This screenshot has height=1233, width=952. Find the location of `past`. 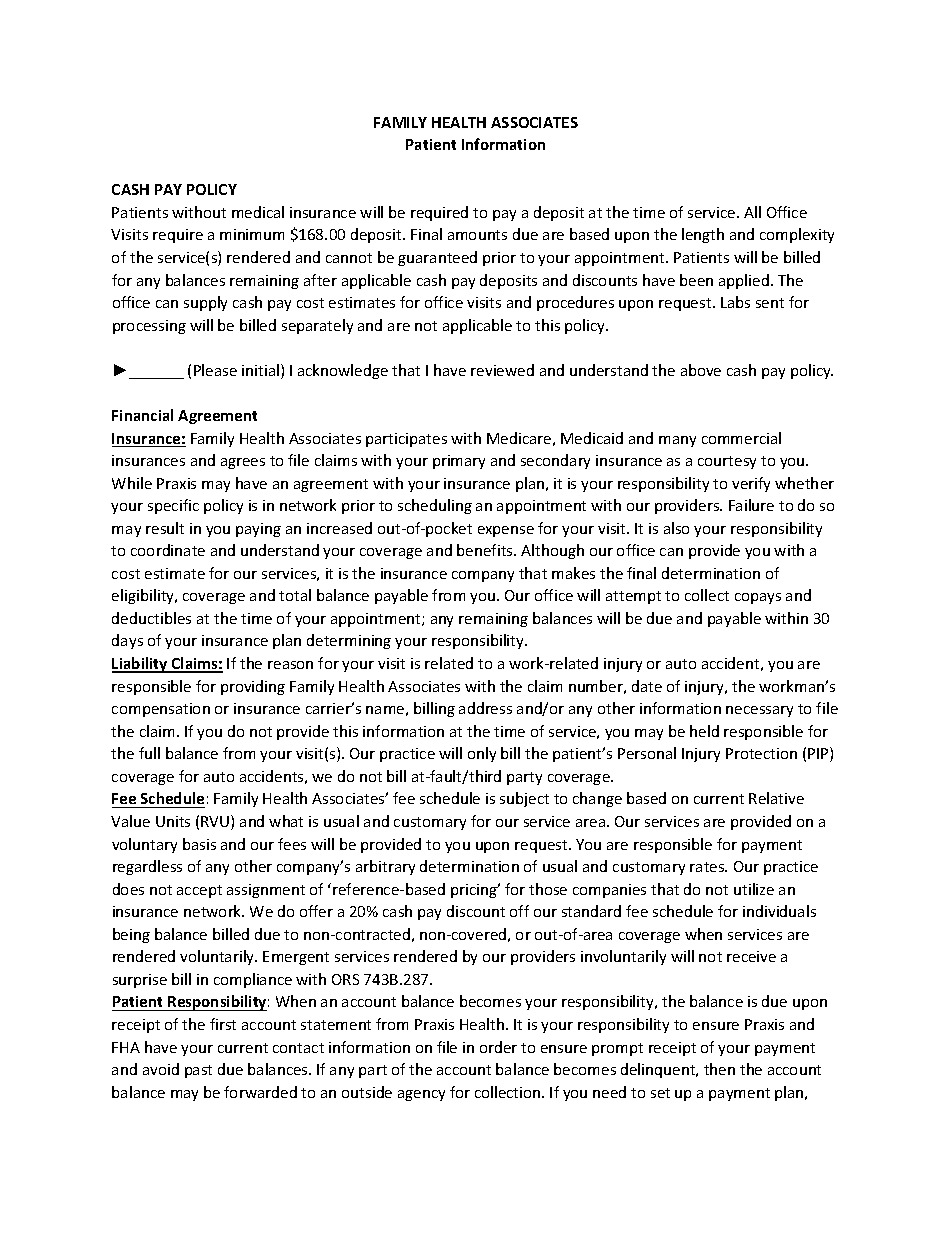

past is located at coordinates (198, 1071).
